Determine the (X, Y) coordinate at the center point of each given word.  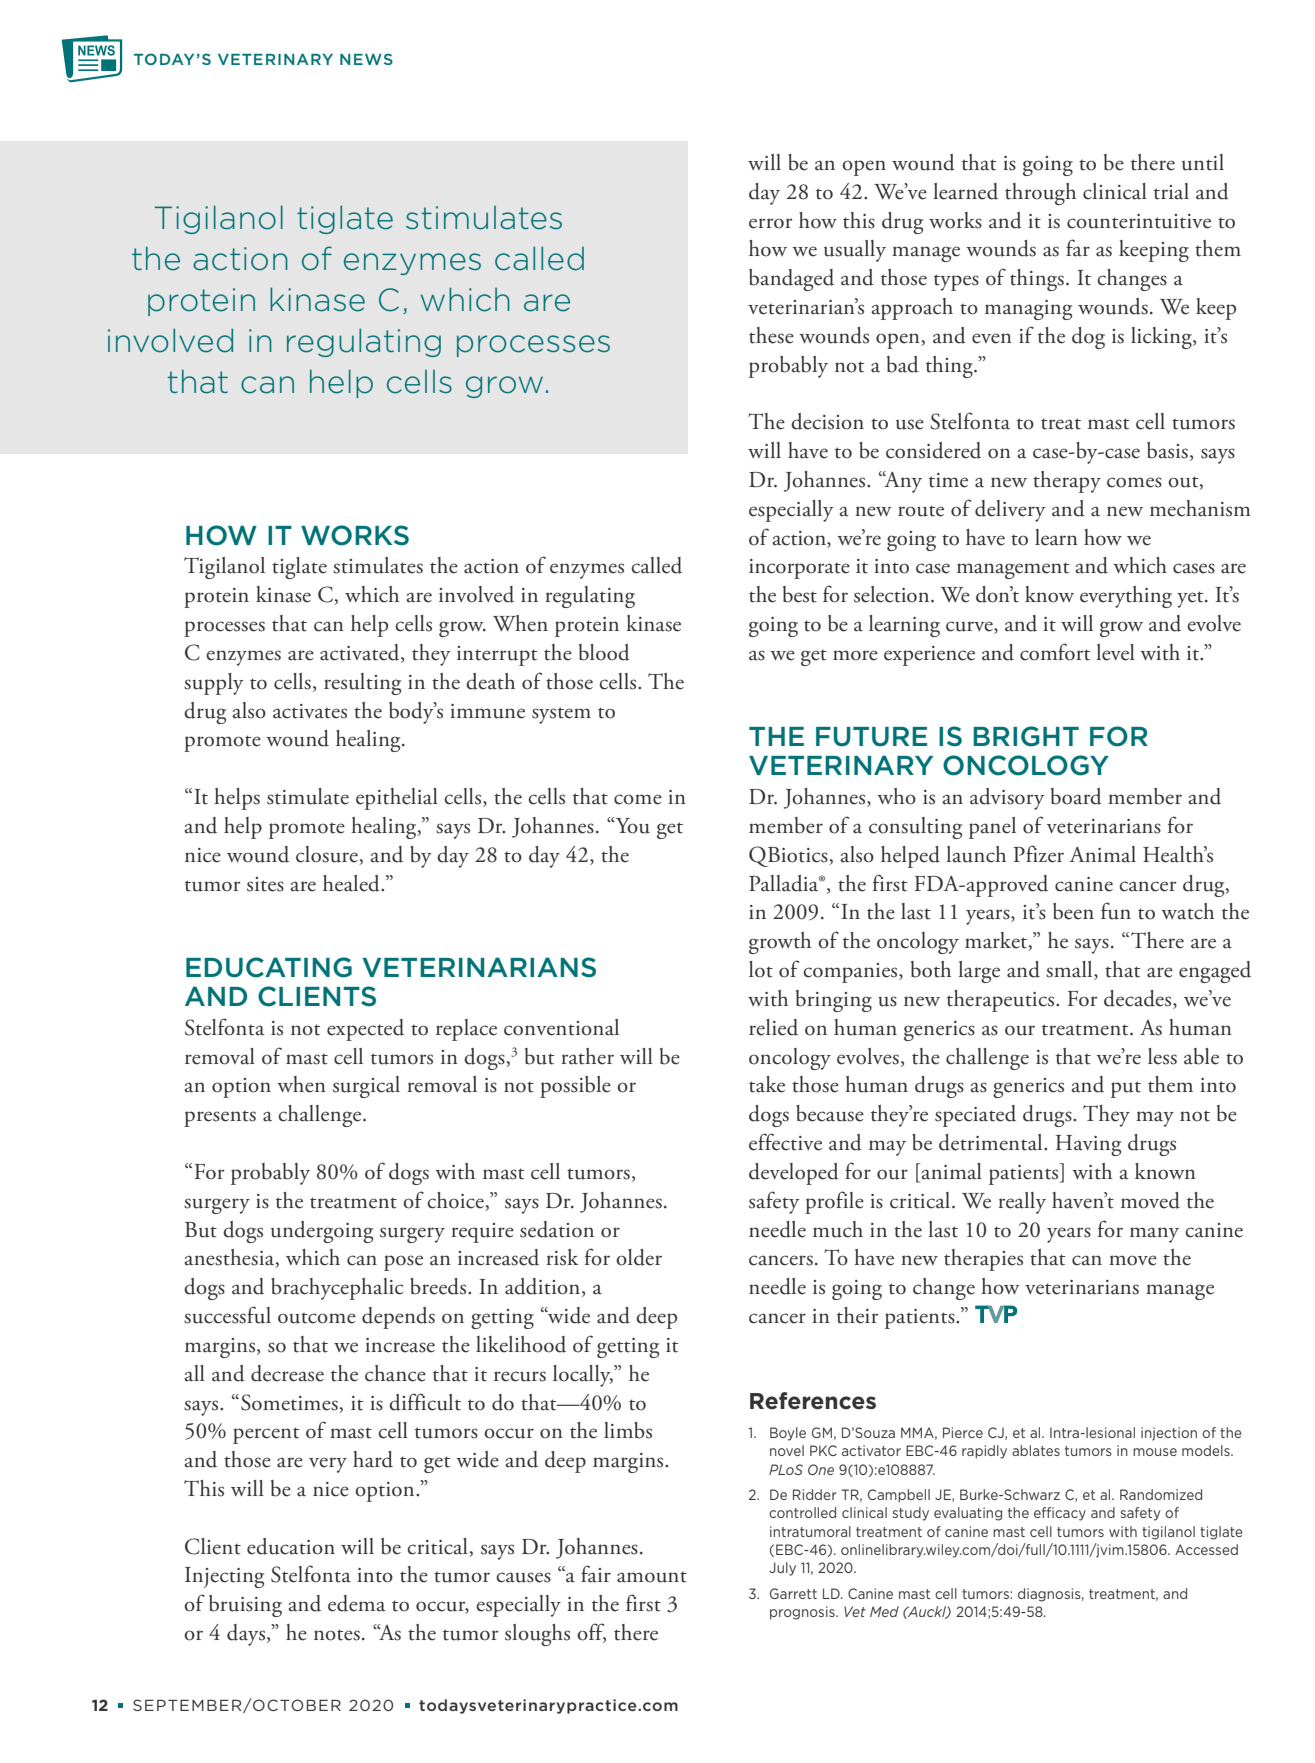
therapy (1067, 482)
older (639, 1257)
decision (827, 421)
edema (356, 1603)
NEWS (366, 59)
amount (652, 1577)
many (1154, 1235)
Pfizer (1038, 854)
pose (403, 1263)
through (1040, 194)
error (770, 223)
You (631, 825)
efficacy (1060, 1514)
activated (361, 653)
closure (328, 855)
